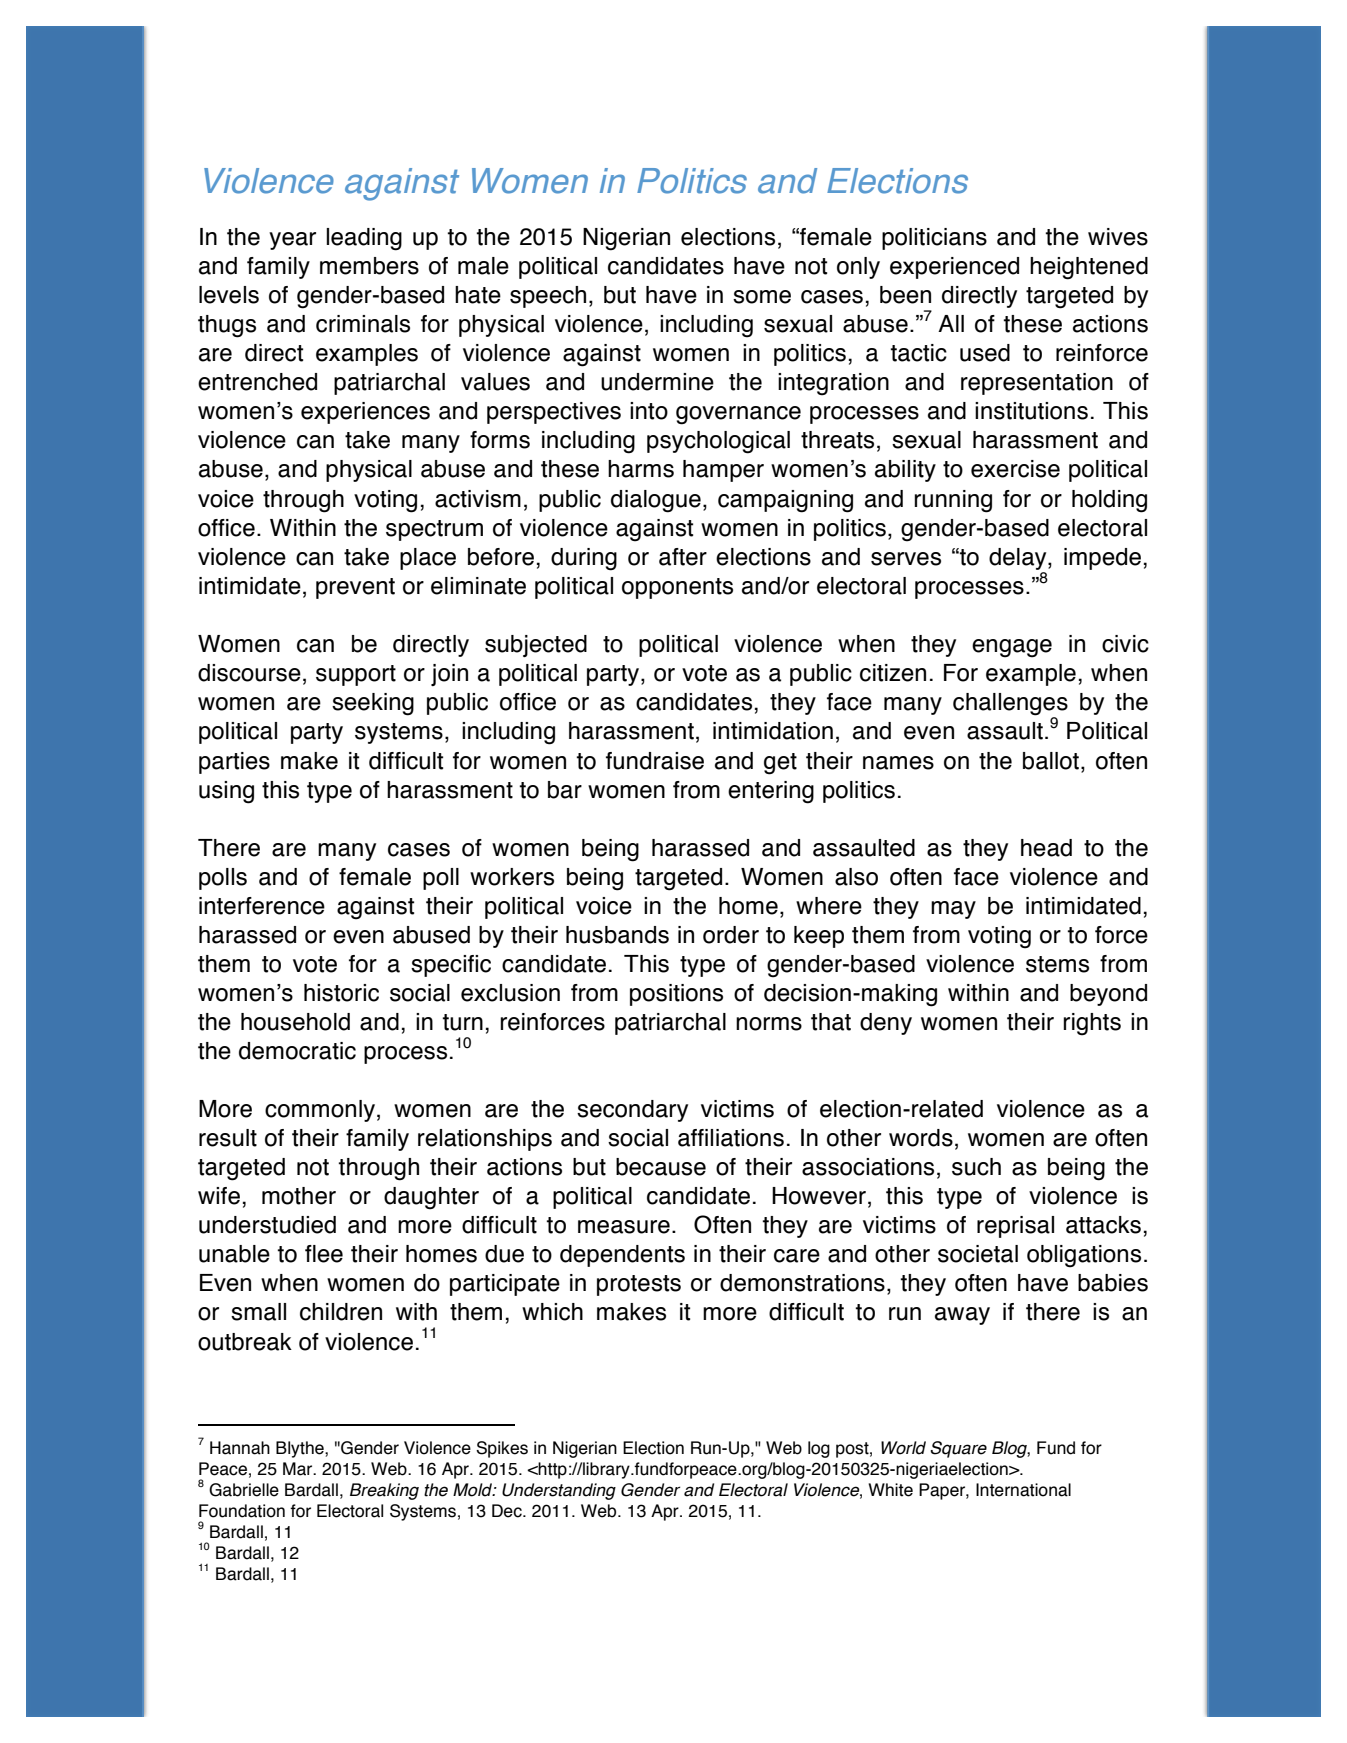 This page has width=1347, height=1743. I want to click on Mar, so click(299, 1469).
